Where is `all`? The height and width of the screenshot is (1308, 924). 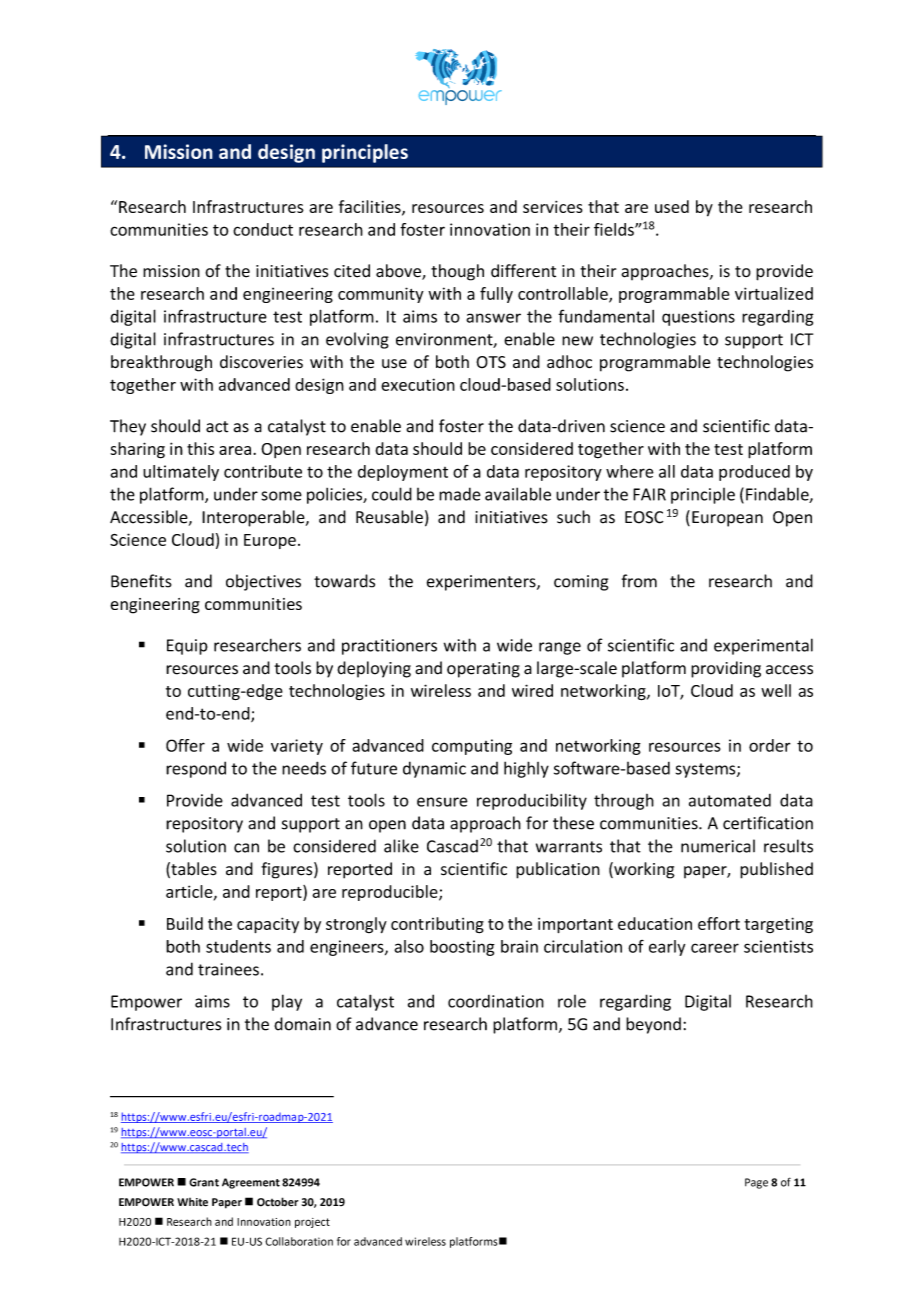 all is located at coordinates (667, 471).
